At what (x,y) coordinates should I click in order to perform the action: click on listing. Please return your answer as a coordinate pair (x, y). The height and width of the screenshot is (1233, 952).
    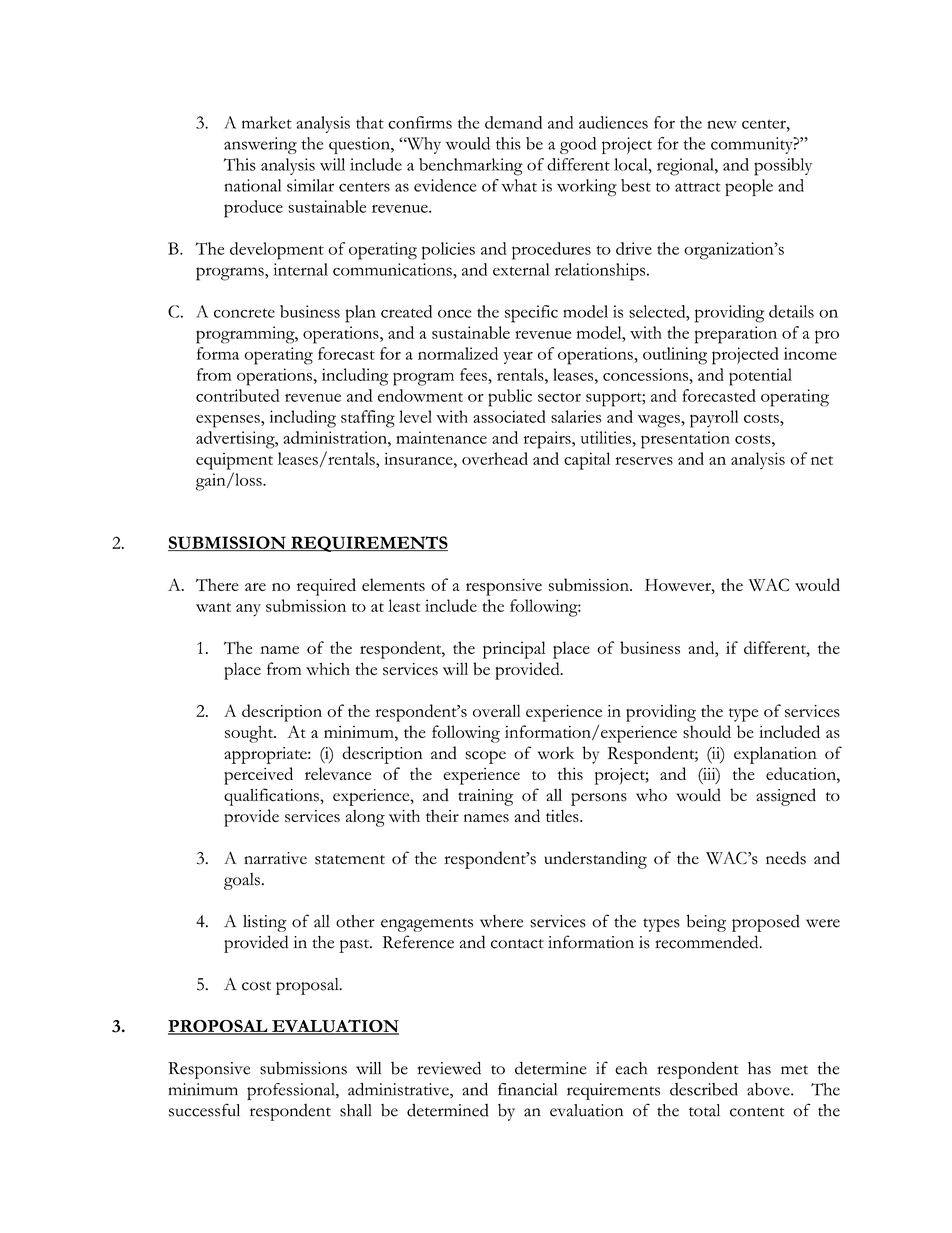
    Looking at the image, I should click on (264, 923).
